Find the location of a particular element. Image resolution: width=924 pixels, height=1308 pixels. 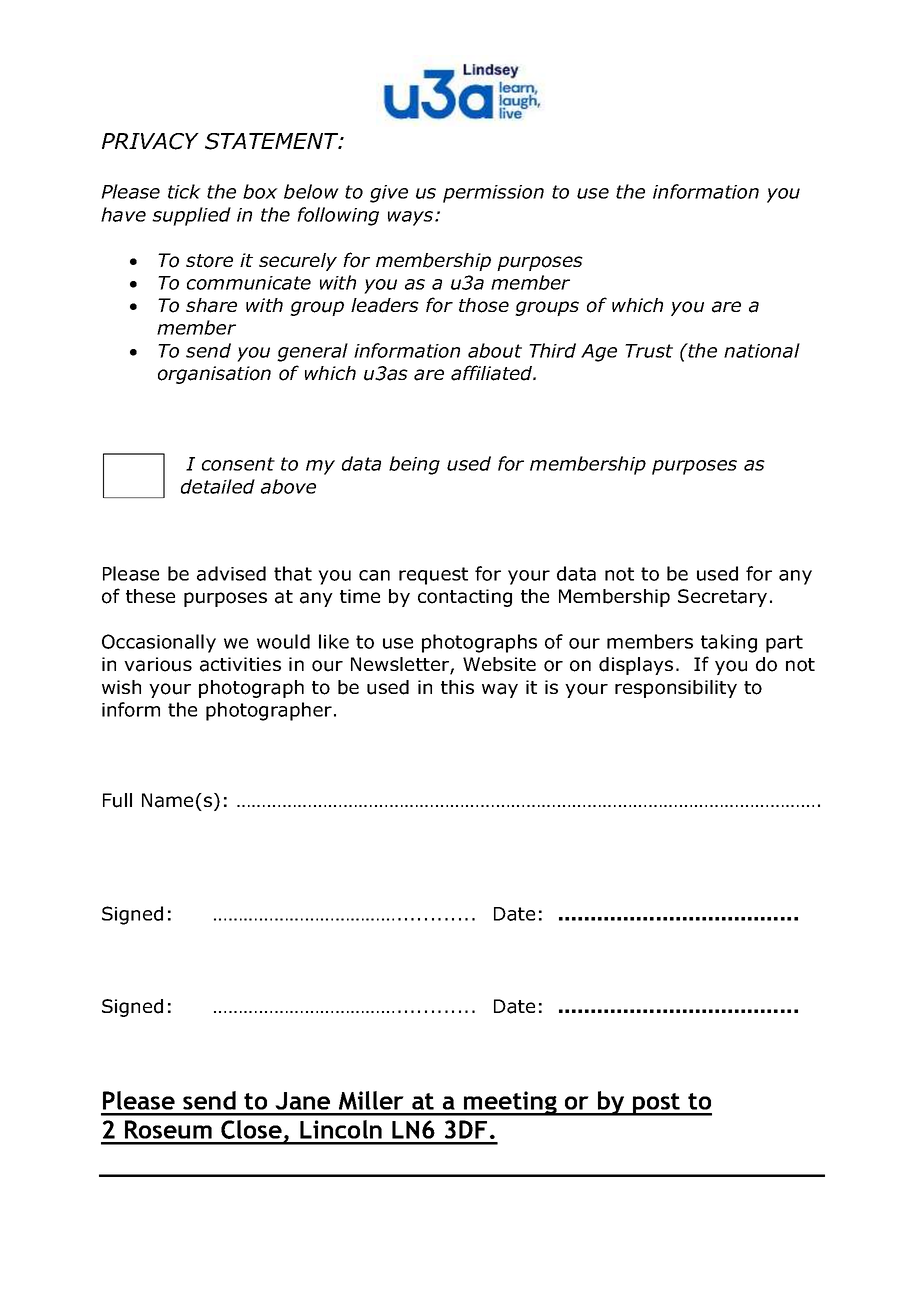

Full is located at coordinates (117, 800).
